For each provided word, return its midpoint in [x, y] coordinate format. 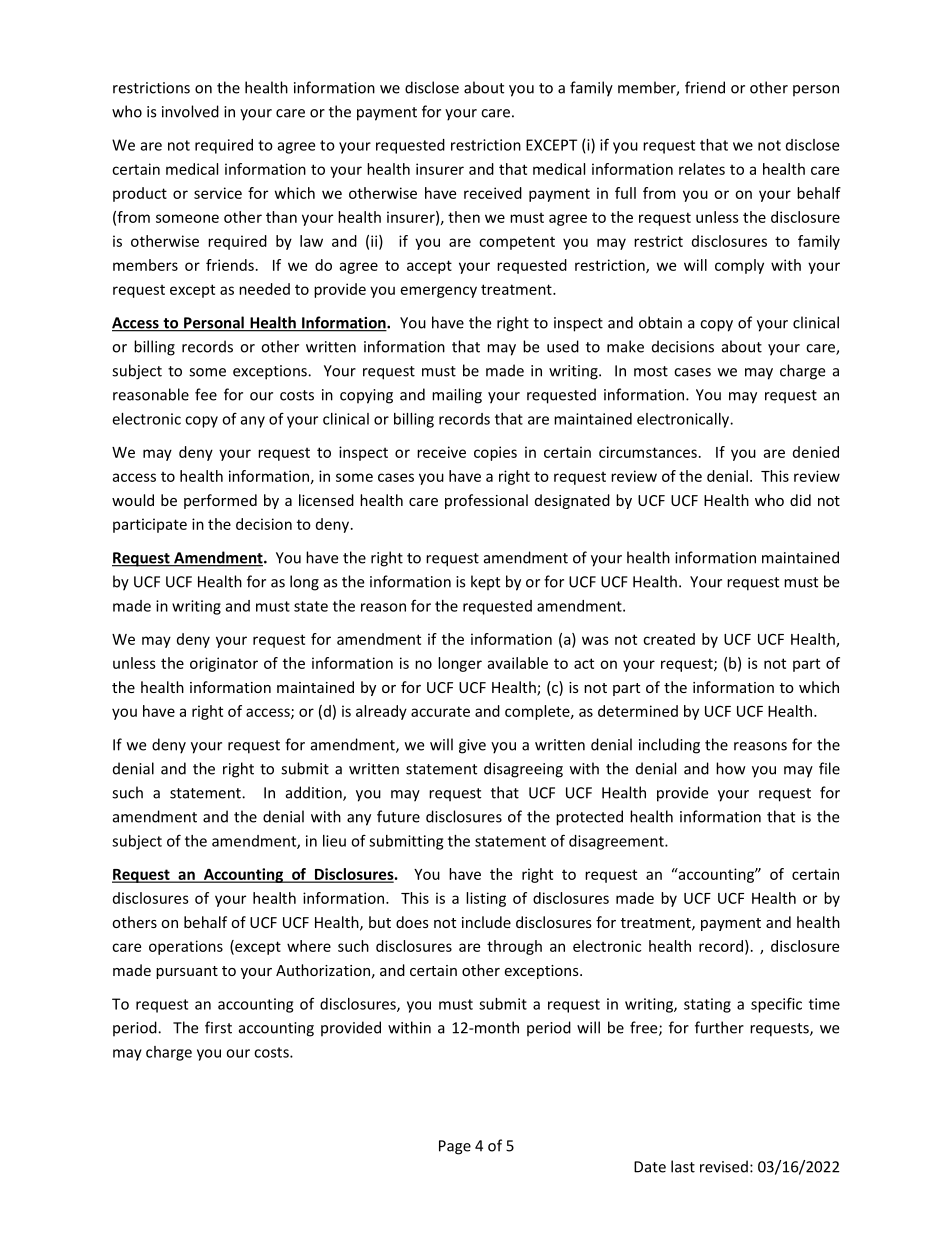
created [669, 639]
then [464, 217]
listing [486, 899]
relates [702, 169]
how [731, 768]
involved [190, 111]
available [517, 663]
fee [206, 394]
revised [724, 1166]
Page [455, 1147]
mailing [457, 396]
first [218, 1027]
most [651, 371]
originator [224, 664]
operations [186, 947]
